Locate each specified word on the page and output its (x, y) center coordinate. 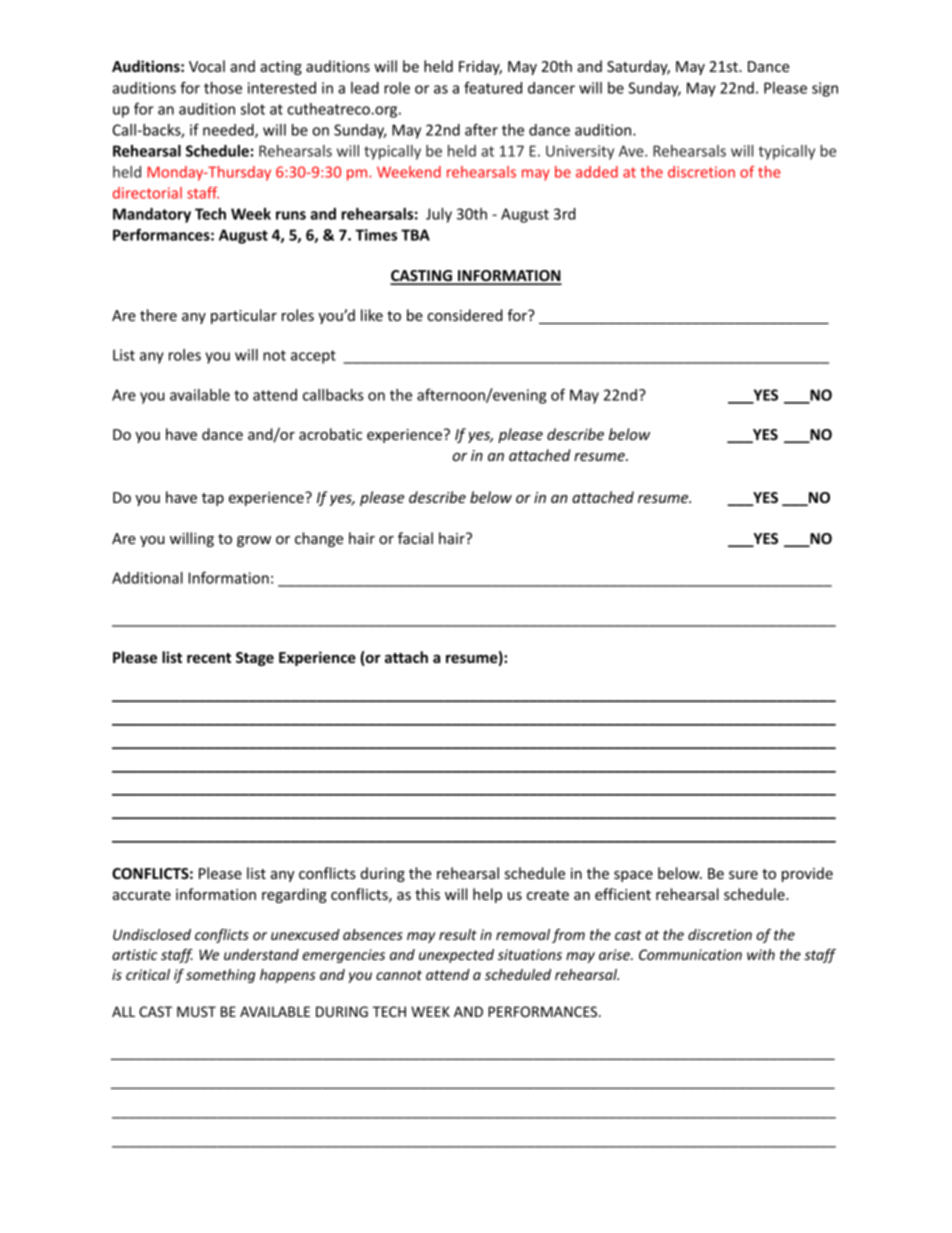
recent (209, 658)
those (223, 88)
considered (465, 315)
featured (493, 88)
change (319, 539)
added (597, 172)
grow (254, 541)
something (220, 976)
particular (244, 316)
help (487, 895)
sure (743, 875)
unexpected (456, 956)
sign (825, 89)
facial (415, 538)
